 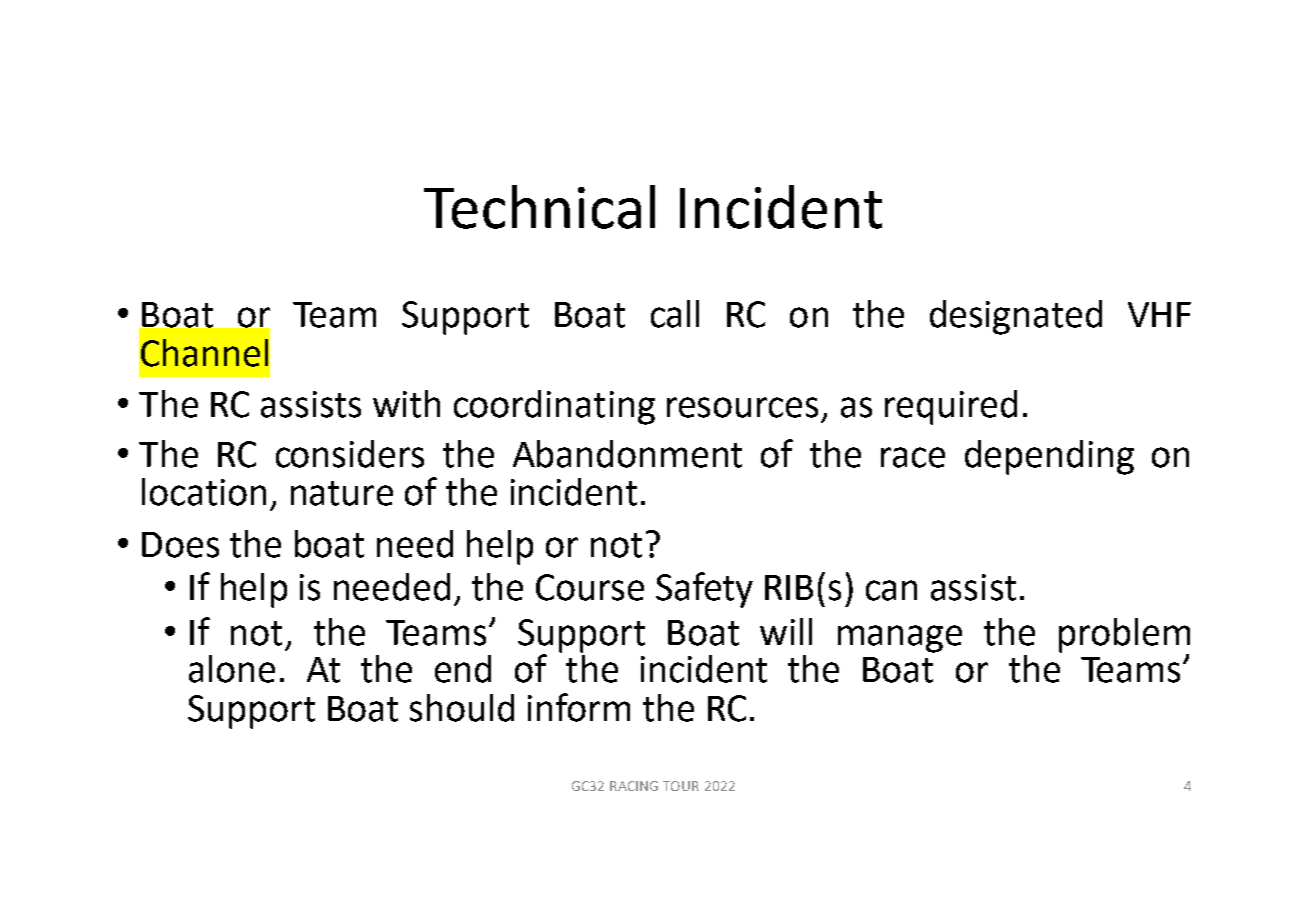 I want to click on call, so click(x=675, y=314).
